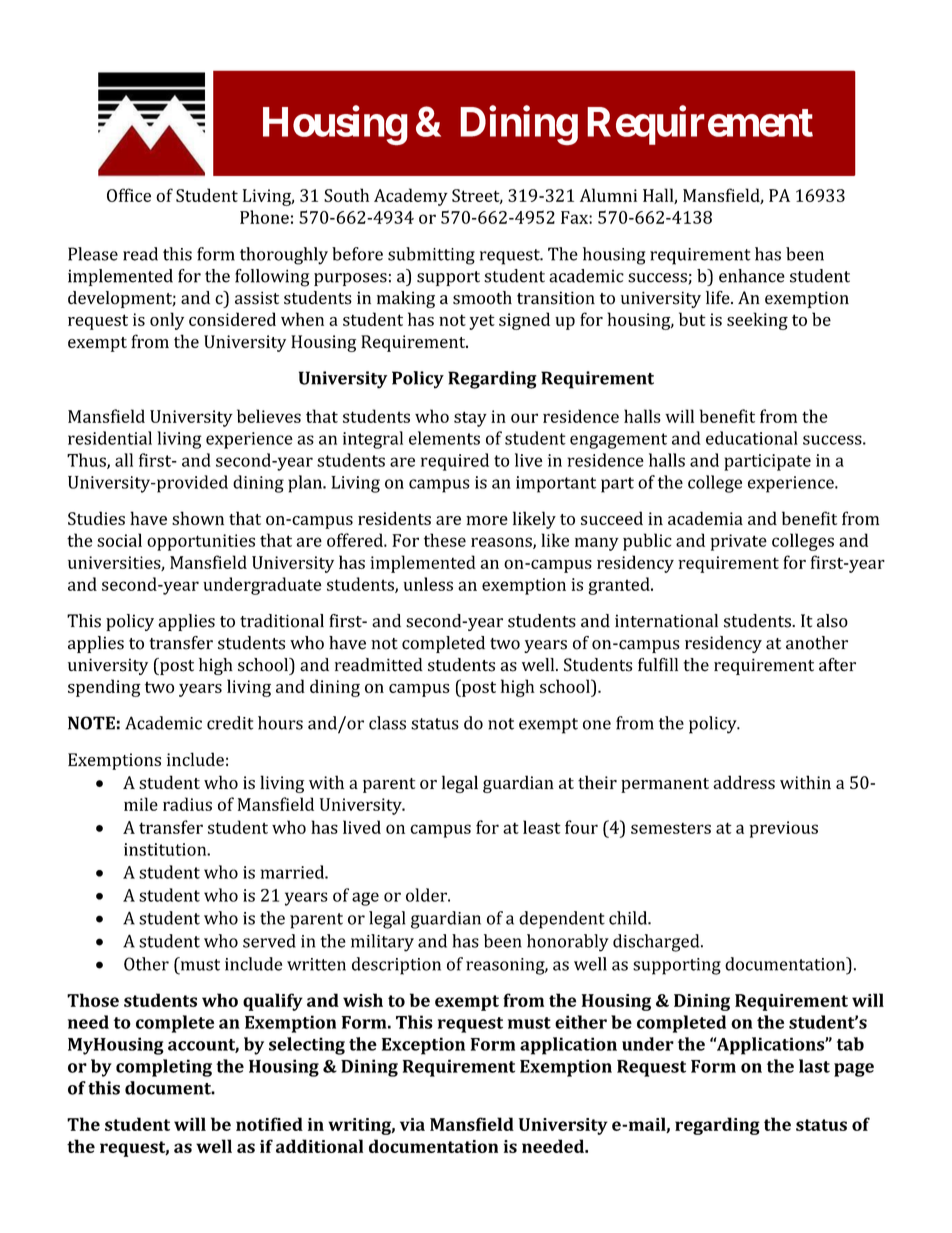 This screenshot has width=952, height=1233. I want to click on required, so click(455, 462).
